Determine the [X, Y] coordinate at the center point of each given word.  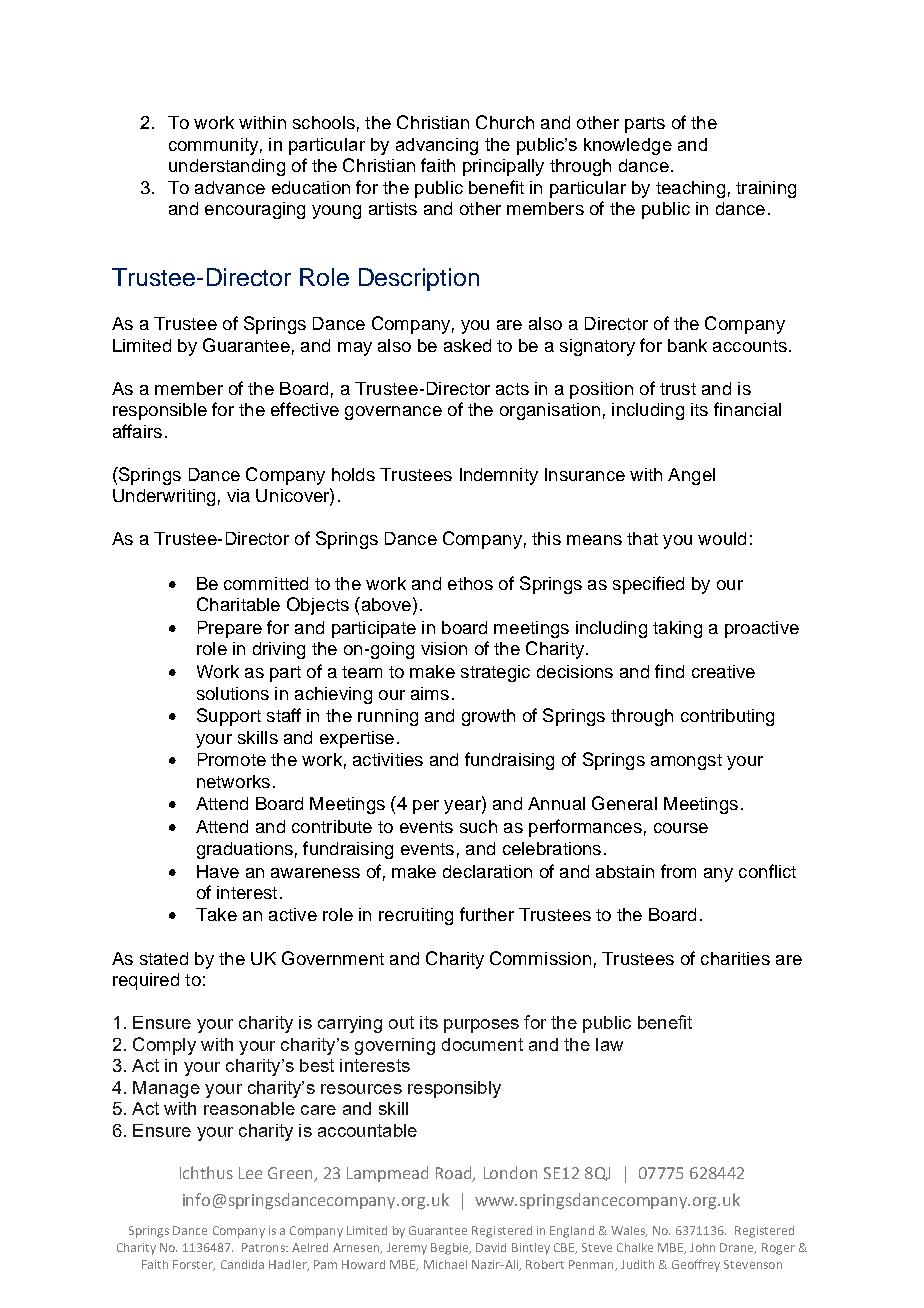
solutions [233, 693]
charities [735, 958]
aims [430, 693]
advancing [437, 146]
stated [164, 958]
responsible [160, 411]
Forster [194, 1265]
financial [747, 409]
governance [393, 413]
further [487, 914]
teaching [690, 189]
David [491, 1247]
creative [723, 671]
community [213, 146]
